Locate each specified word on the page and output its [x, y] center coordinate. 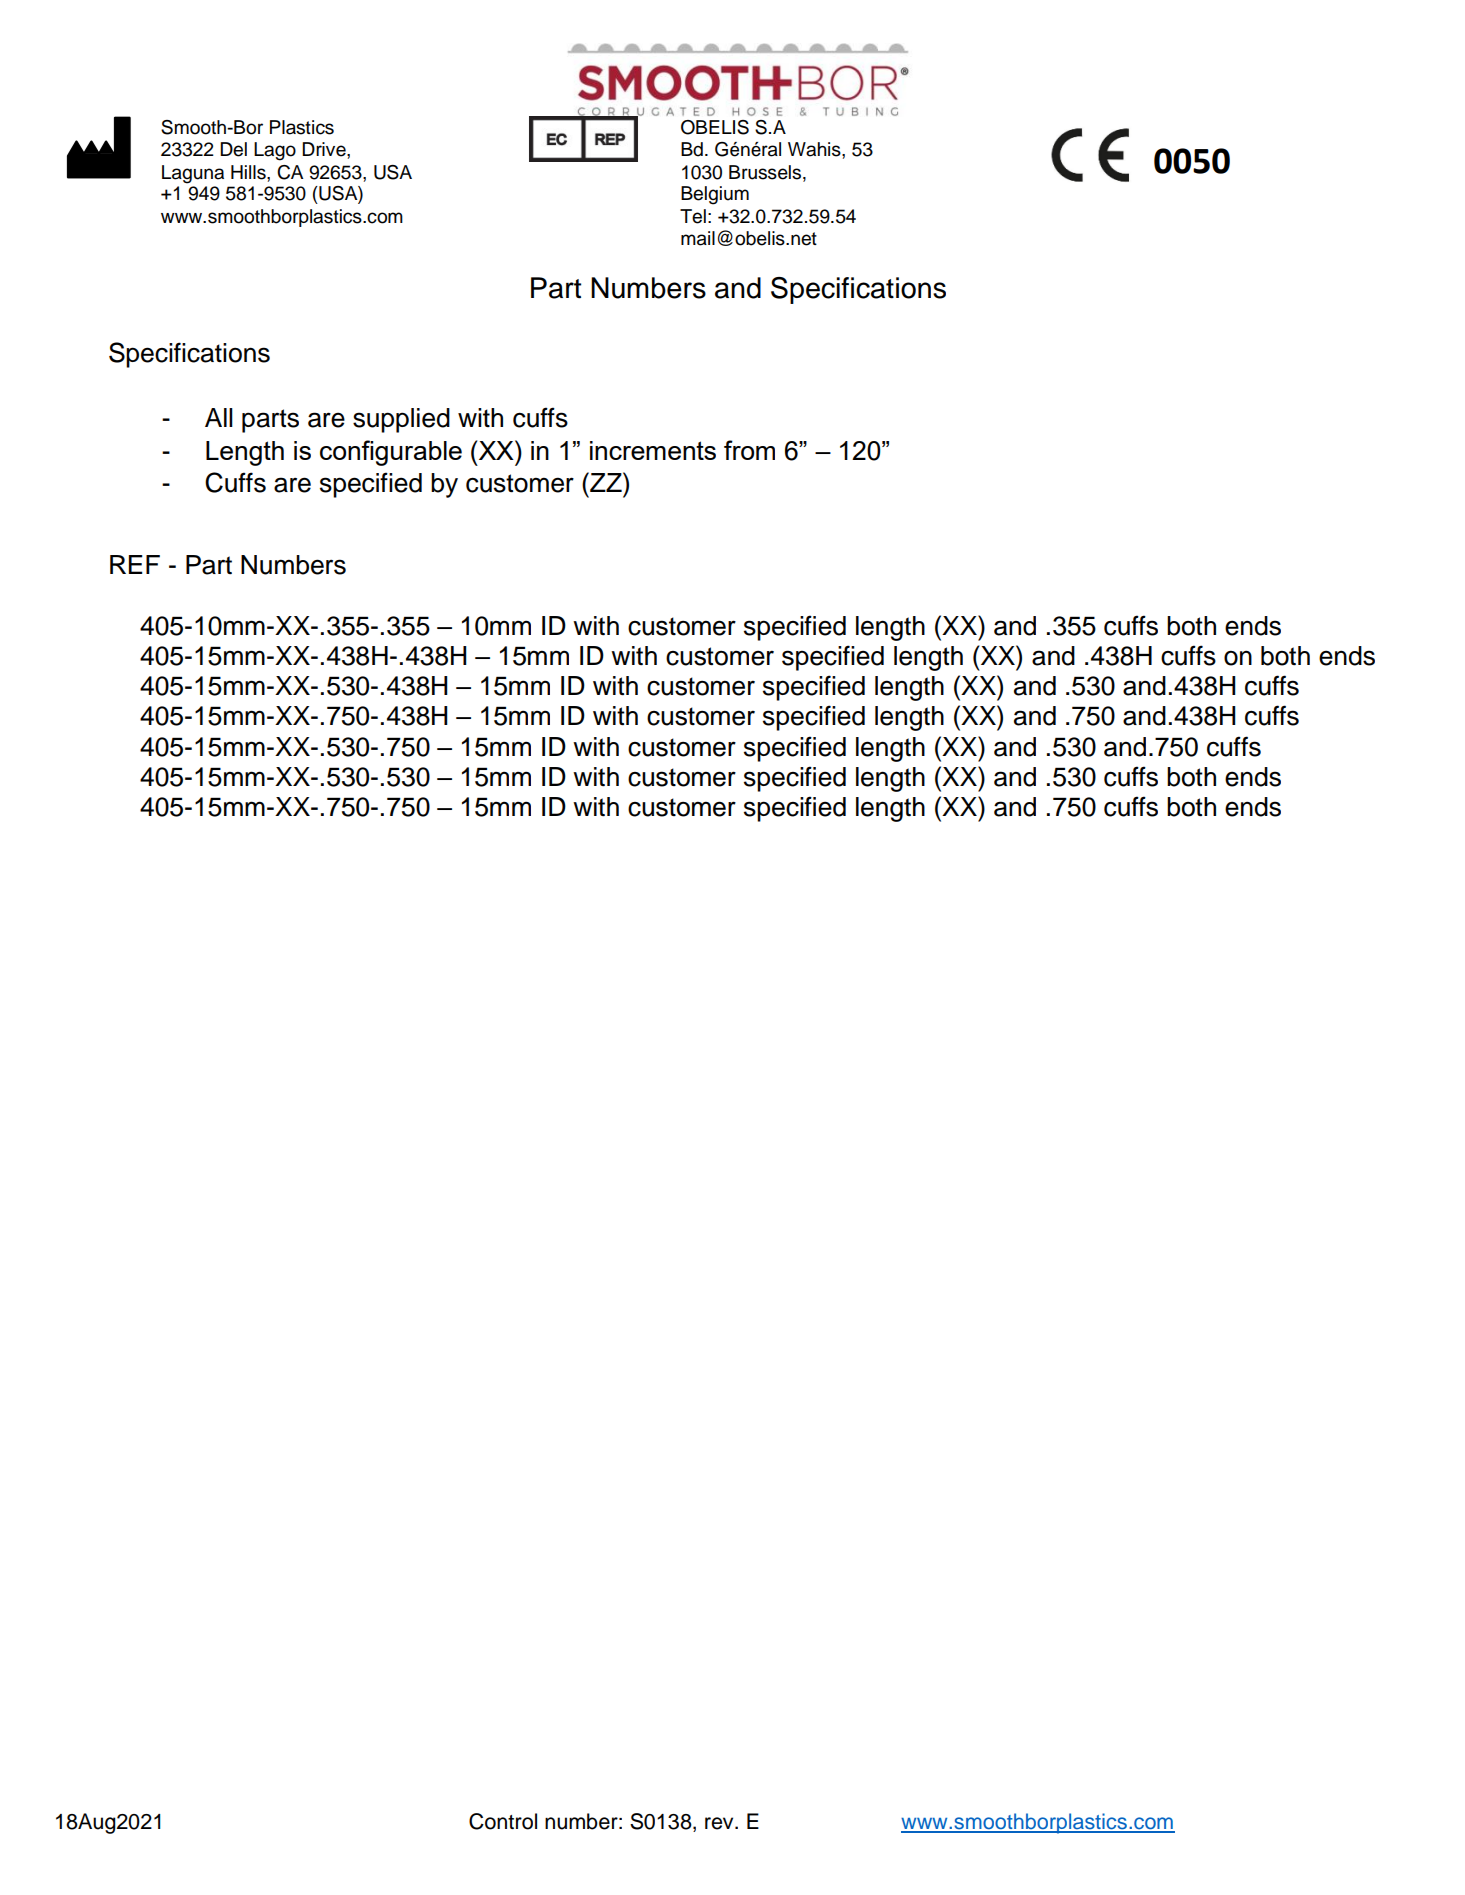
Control [503, 1821]
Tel [693, 216]
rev [720, 1823]
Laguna [193, 174]
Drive [325, 149]
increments [653, 450]
